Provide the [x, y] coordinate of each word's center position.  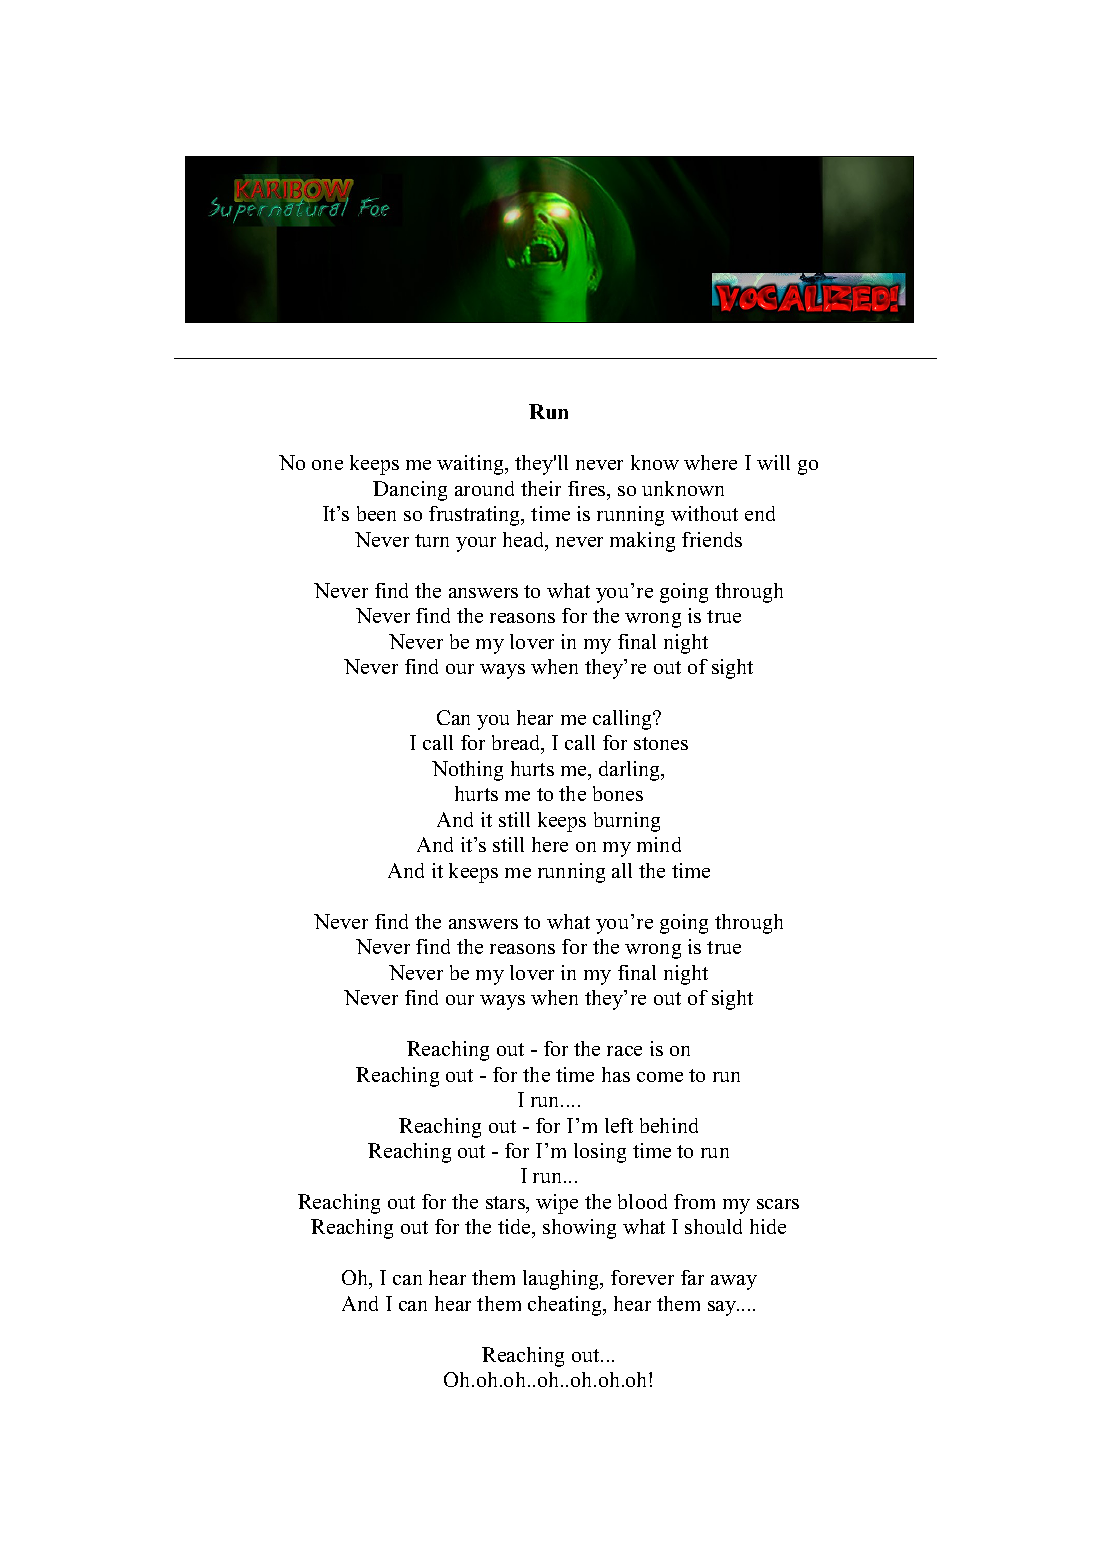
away [734, 1282]
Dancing [410, 491]
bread [517, 744]
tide [515, 1228]
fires [588, 488]
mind [659, 844]
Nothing [467, 771]
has [616, 1074]
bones [618, 793]
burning [627, 822]
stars [506, 1202]
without [704, 513]
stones [661, 743]
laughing [562, 1280]
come [660, 1077]
